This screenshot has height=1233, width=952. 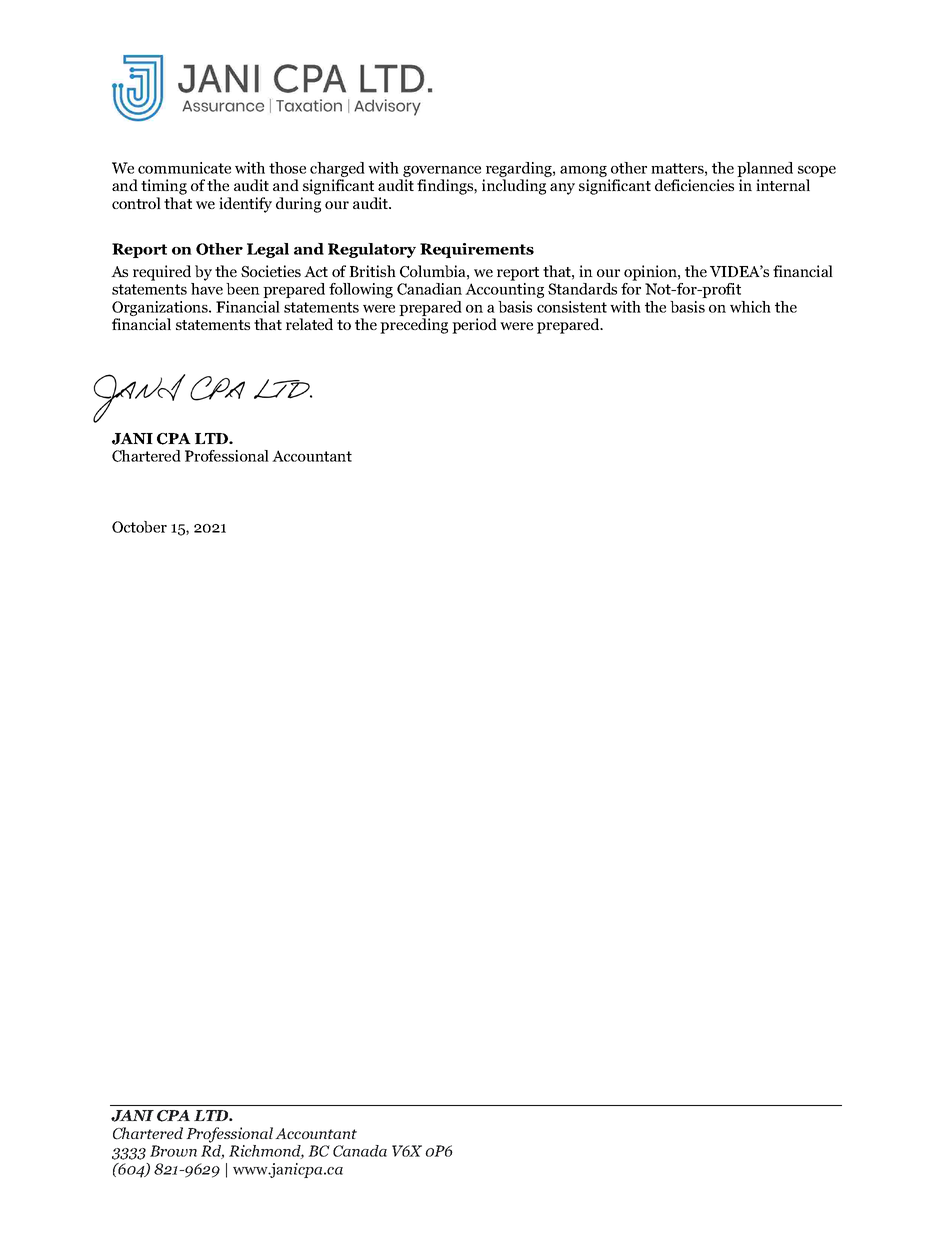 What do you see at coordinates (694, 185) in the screenshot?
I see `deficiencies` at bounding box center [694, 185].
